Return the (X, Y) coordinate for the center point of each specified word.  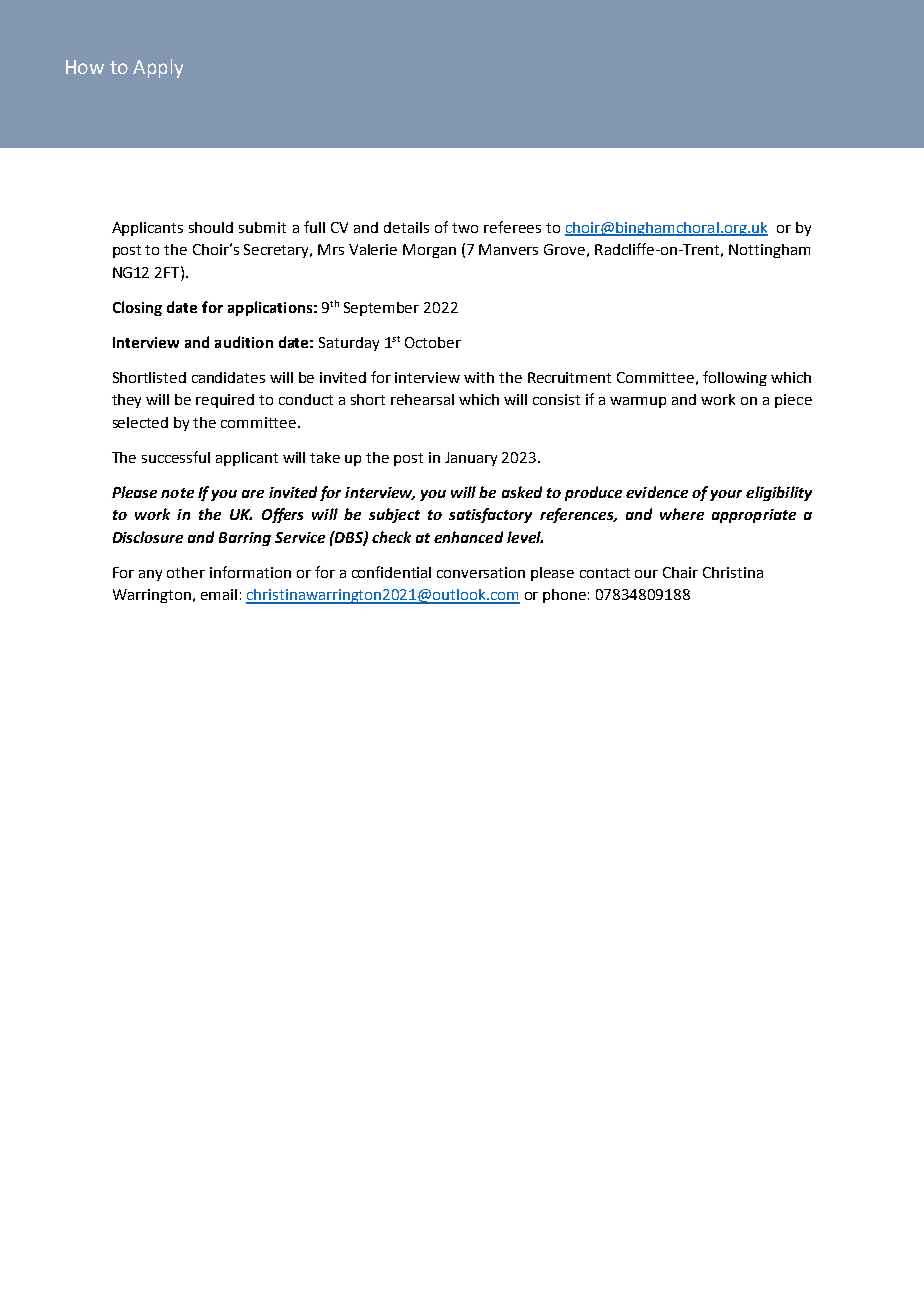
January (471, 459)
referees (512, 227)
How (85, 67)
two (465, 228)
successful (176, 457)
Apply (158, 68)
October (433, 342)
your (726, 495)
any (150, 575)
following (735, 378)
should (211, 227)
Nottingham (769, 251)
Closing (137, 308)
